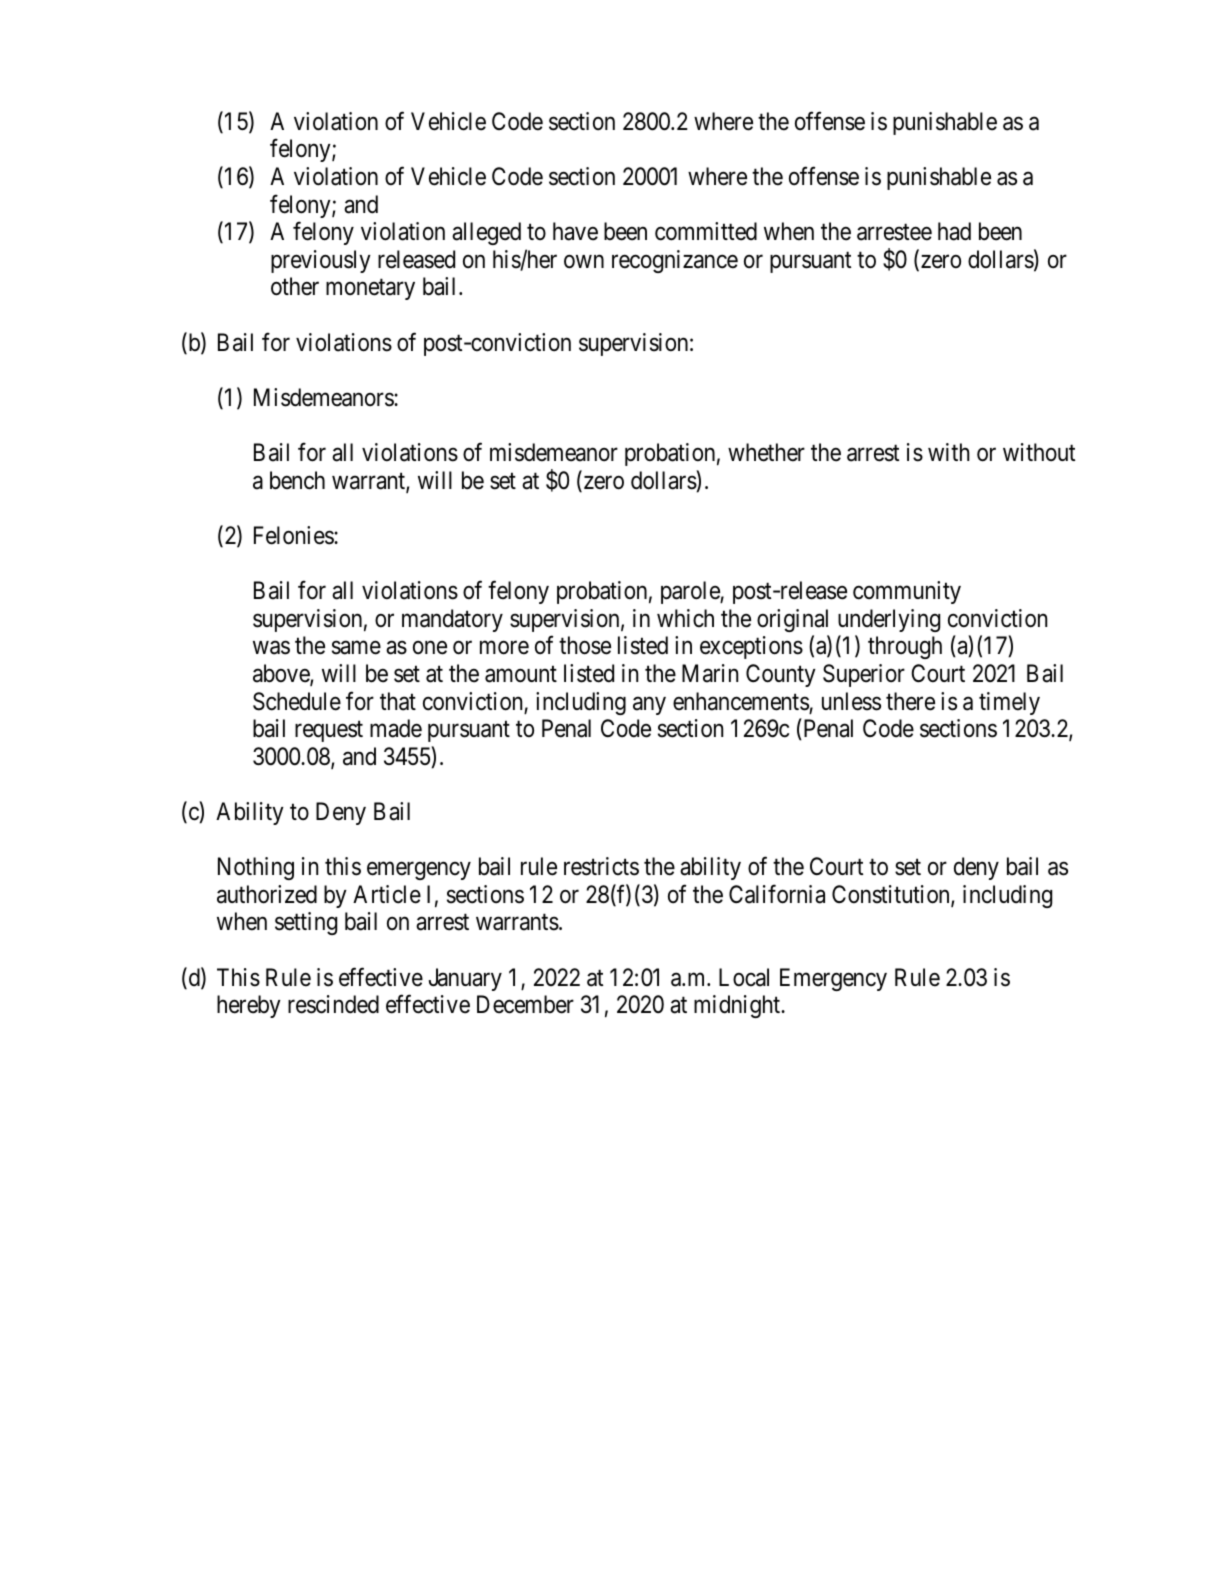 The height and width of the page is (1584, 1224). What do you see at coordinates (889, 620) in the page?
I see `underlying` at bounding box center [889, 620].
